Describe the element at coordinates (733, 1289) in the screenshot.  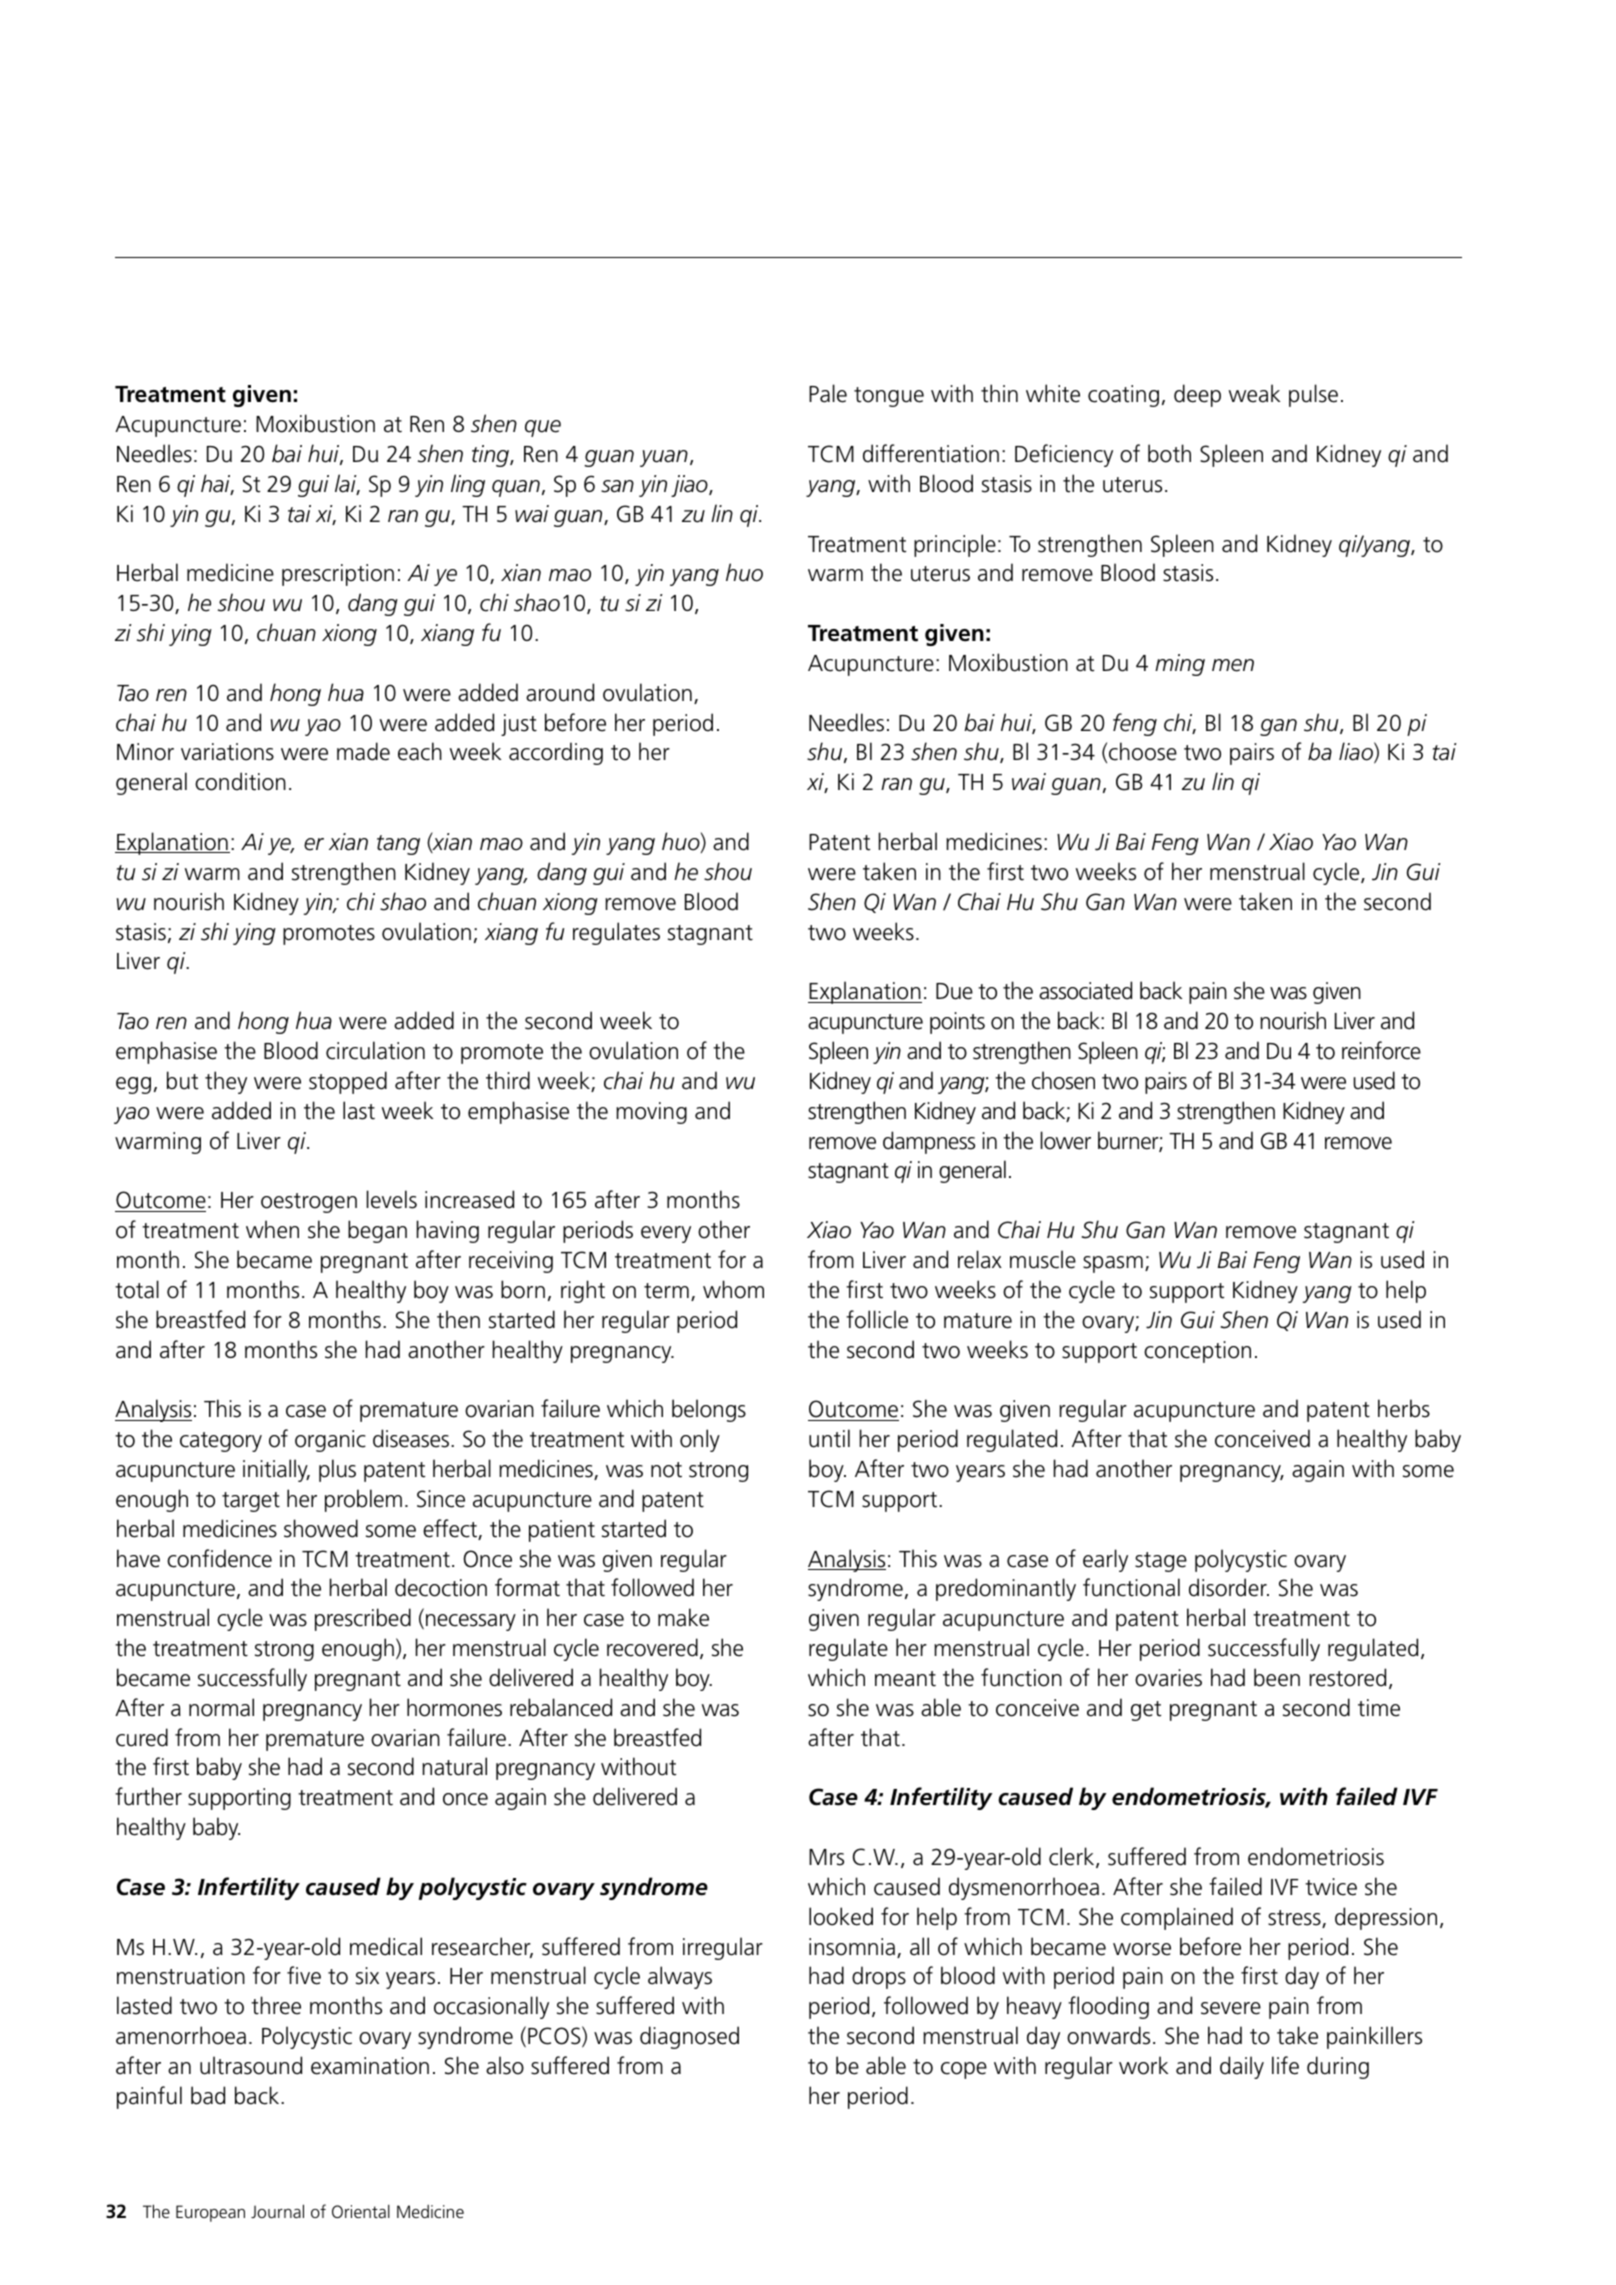
I see `whom` at that location.
